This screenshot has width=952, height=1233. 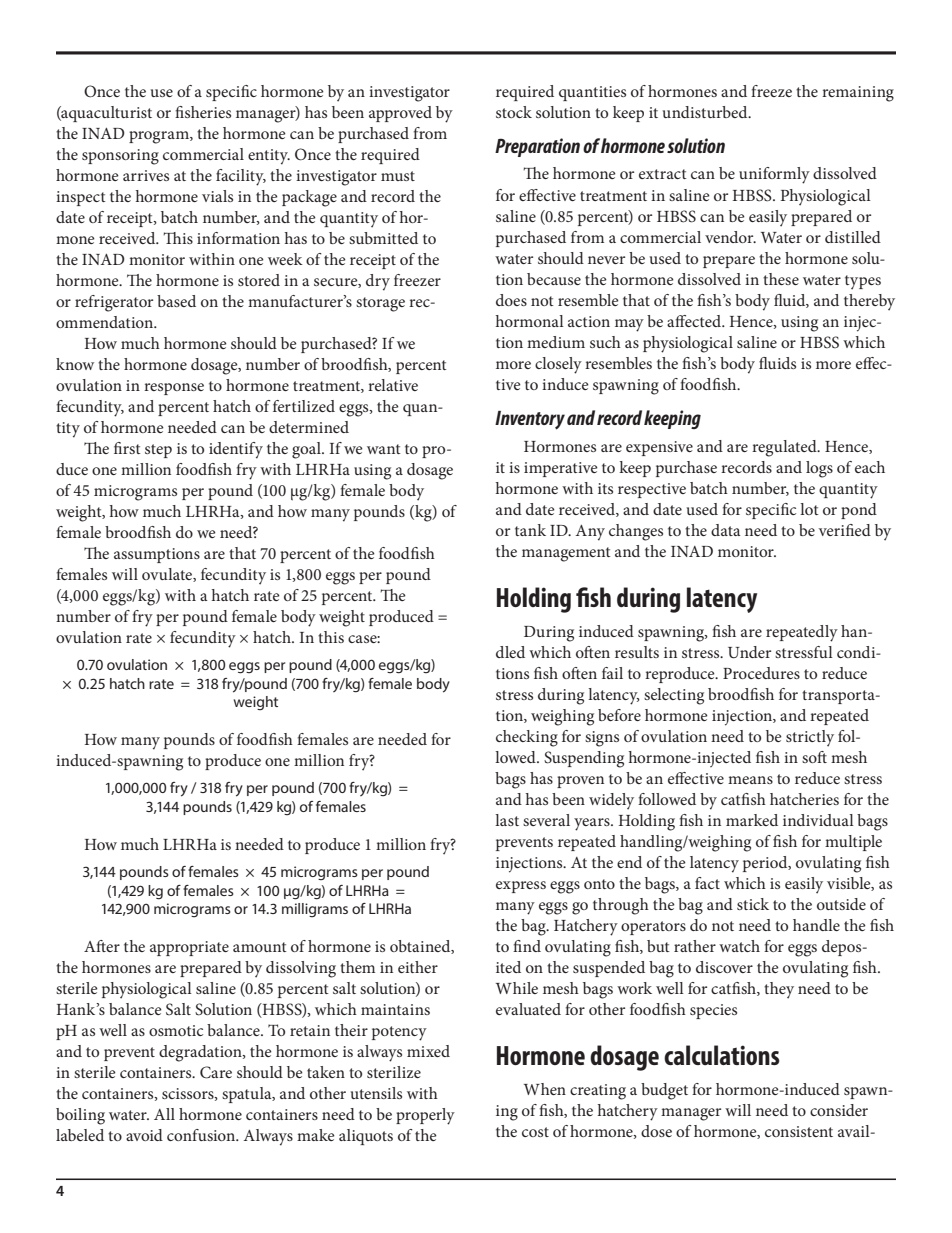 I want to click on management, so click(x=566, y=554).
